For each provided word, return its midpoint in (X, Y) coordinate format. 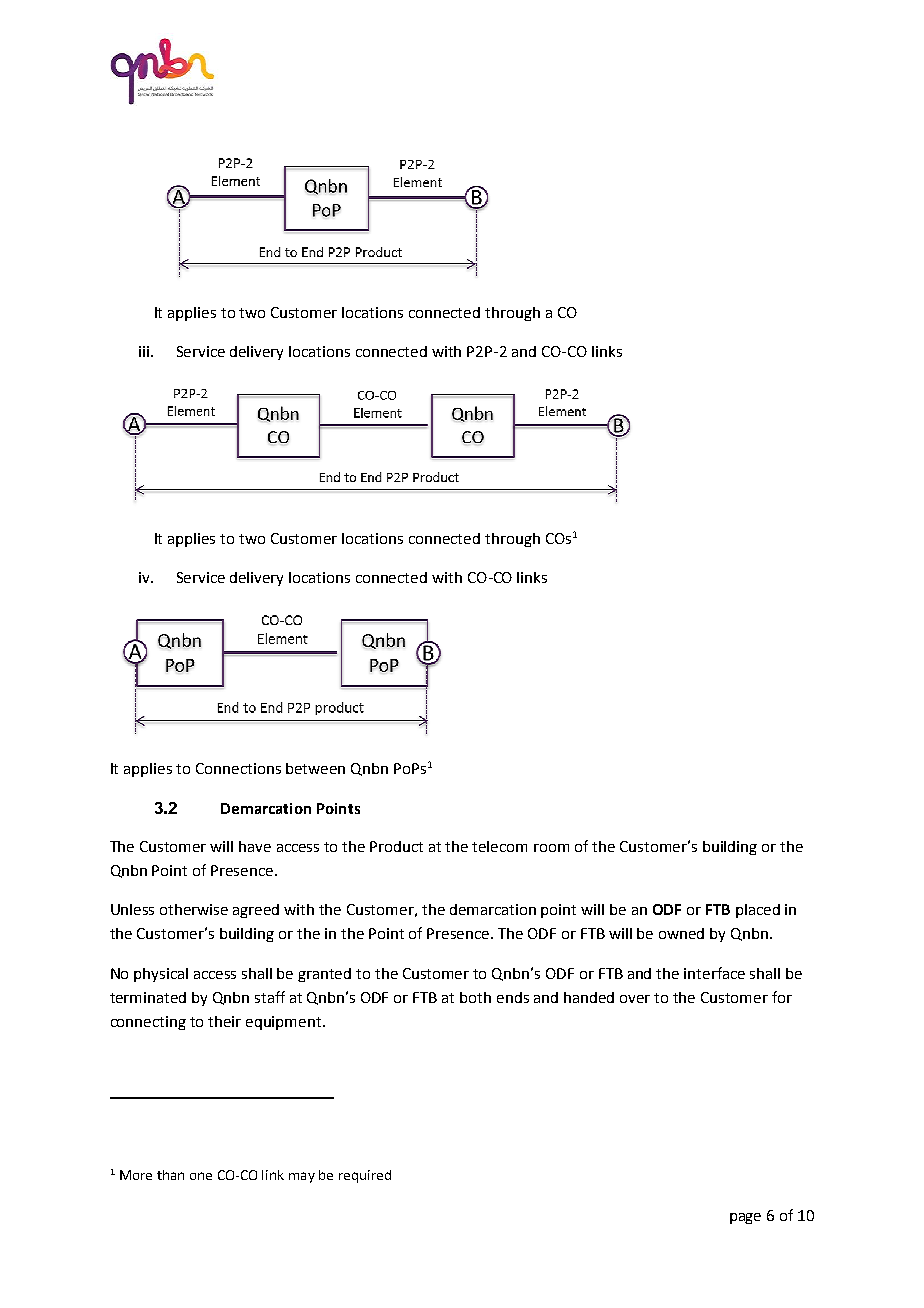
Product (396, 846)
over (635, 999)
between (315, 768)
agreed (256, 911)
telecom (499, 846)
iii (144, 351)
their (224, 1021)
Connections (238, 768)
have (255, 846)
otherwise (194, 909)
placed (758, 911)
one (201, 1176)
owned (681, 933)
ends (513, 997)
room (551, 848)
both (475, 997)
